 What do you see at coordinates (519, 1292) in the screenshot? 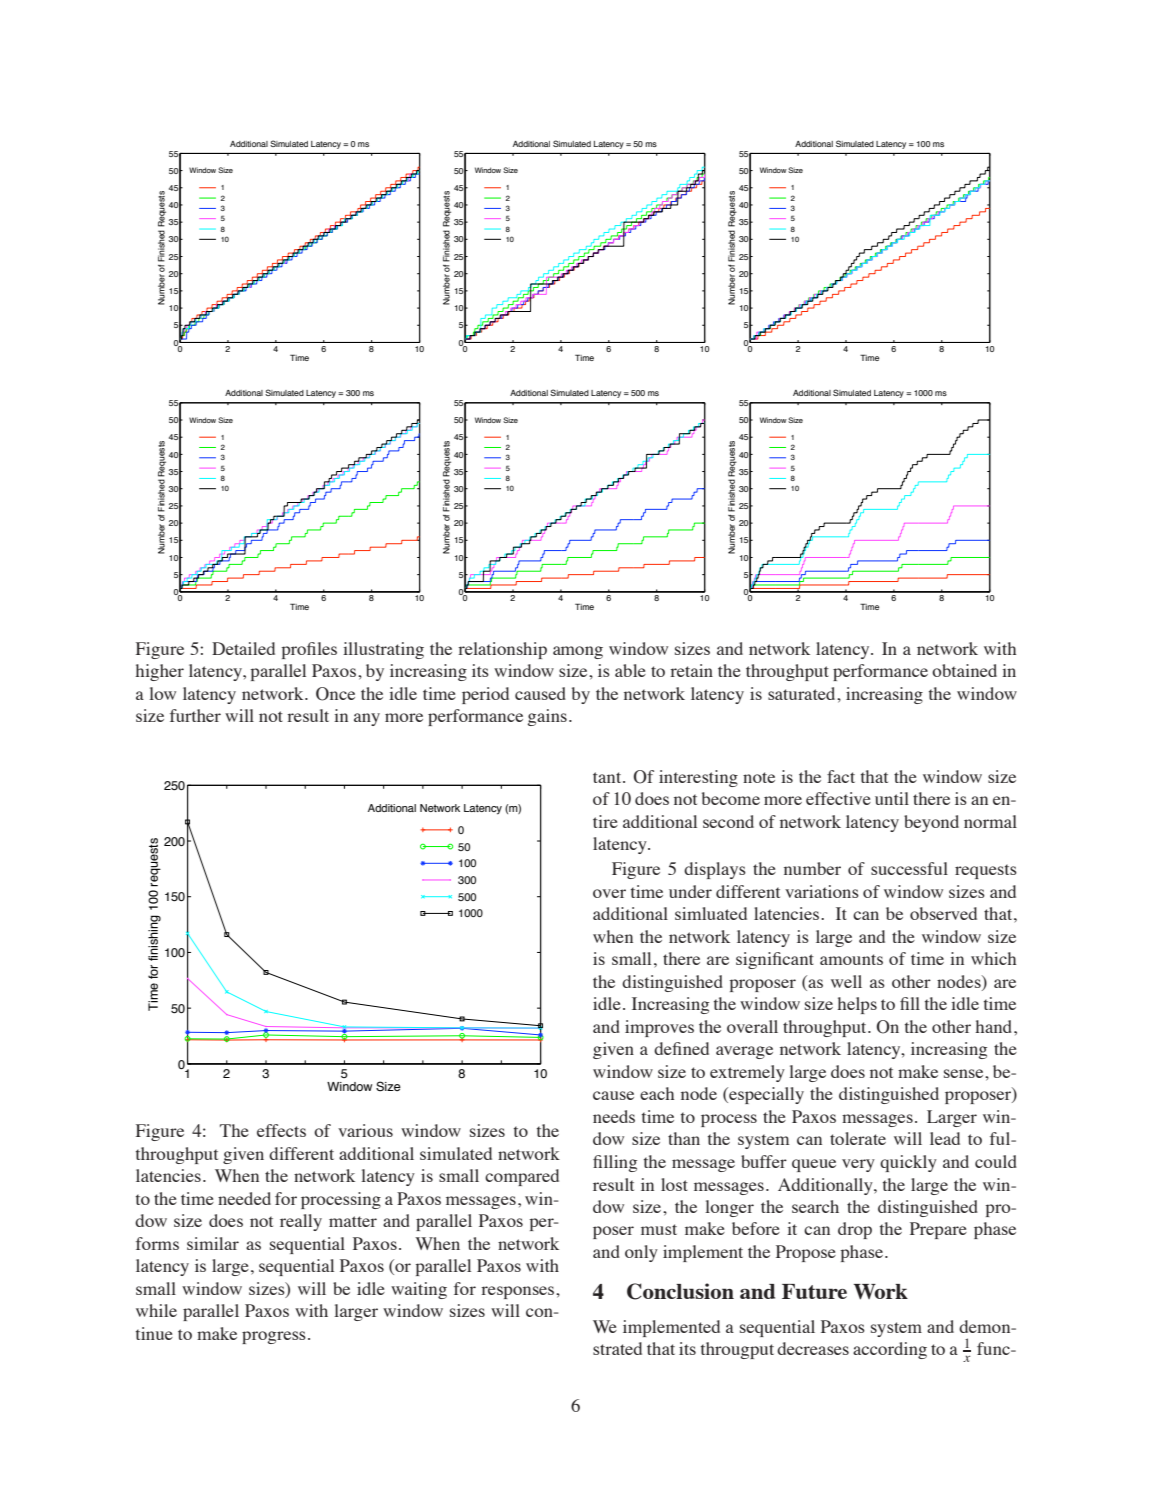
I see `responses` at bounding box center [519, 1292].
